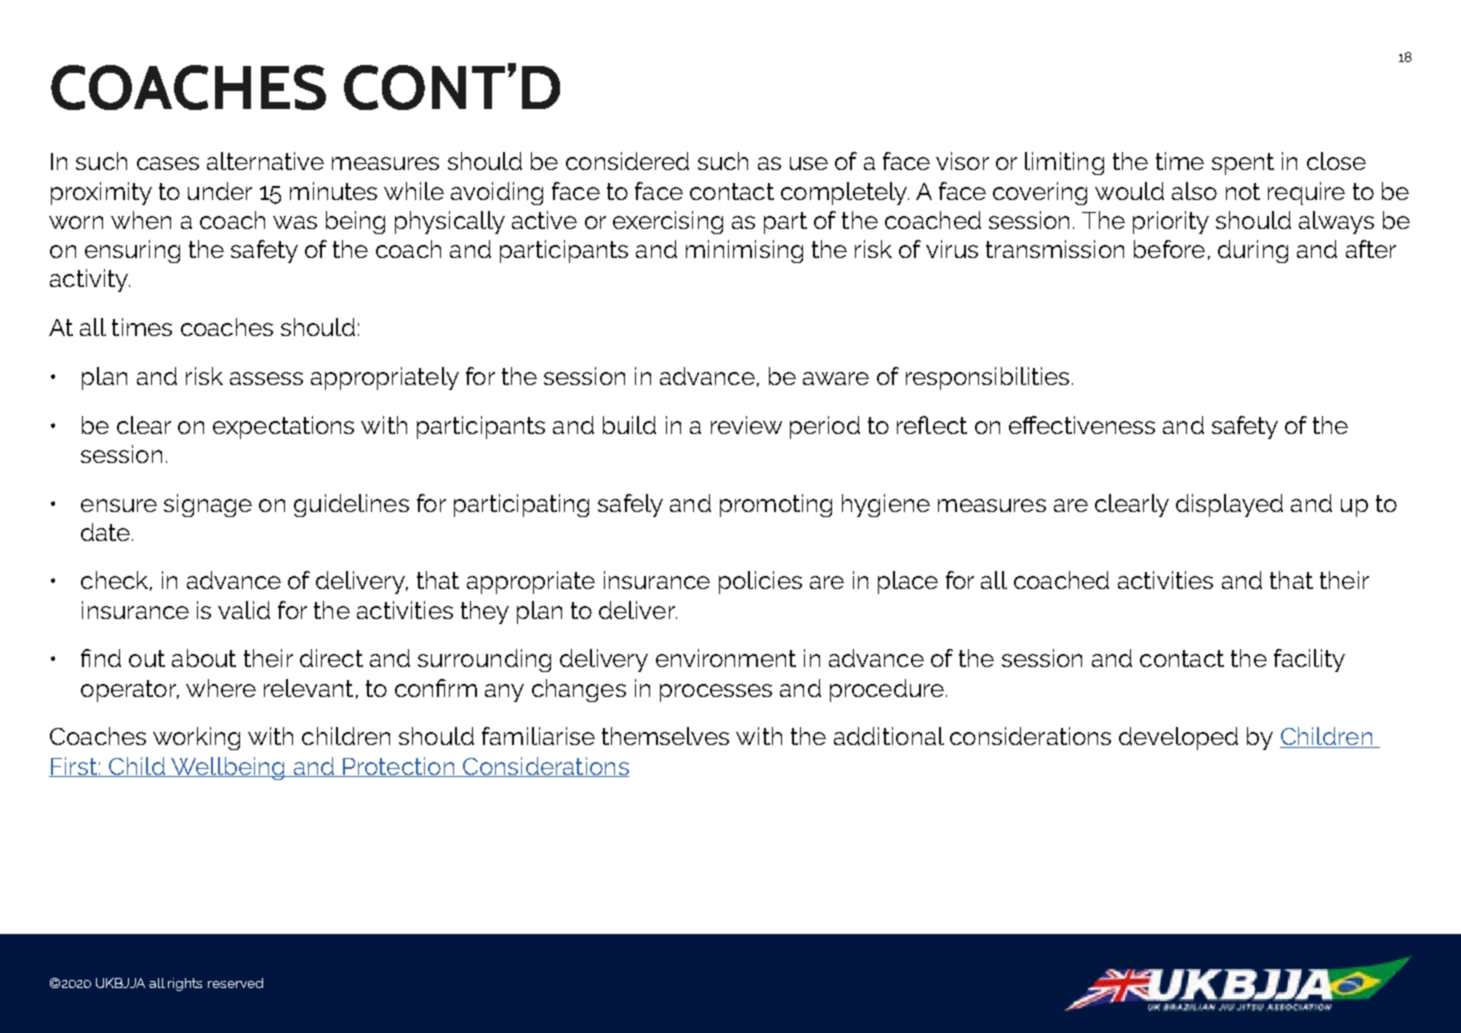  Describe the element at coordinates (235, 983) in the screenshot. I see `reserved` at that location.
